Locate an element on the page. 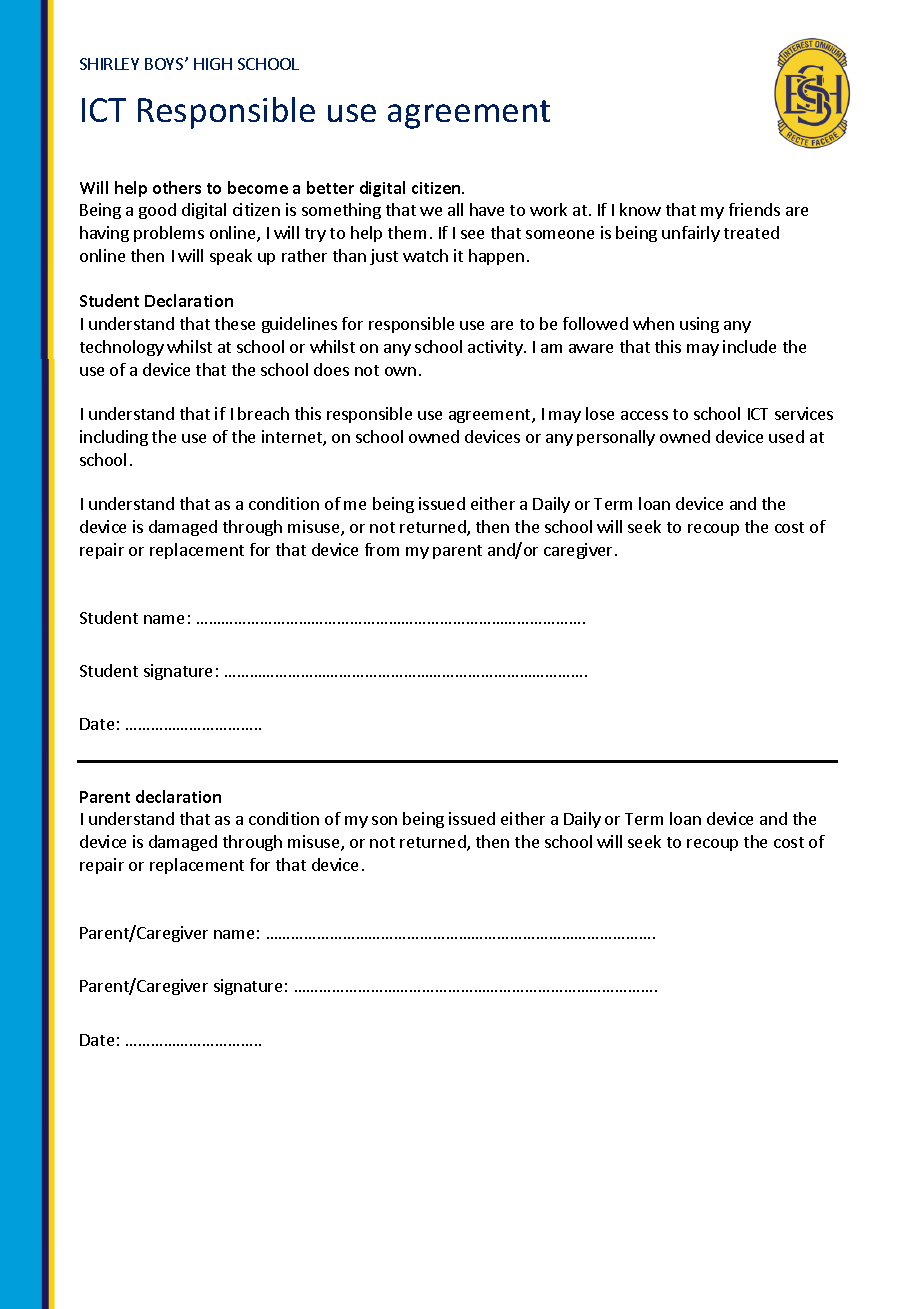  friends is located at coordinates (754, 209).
